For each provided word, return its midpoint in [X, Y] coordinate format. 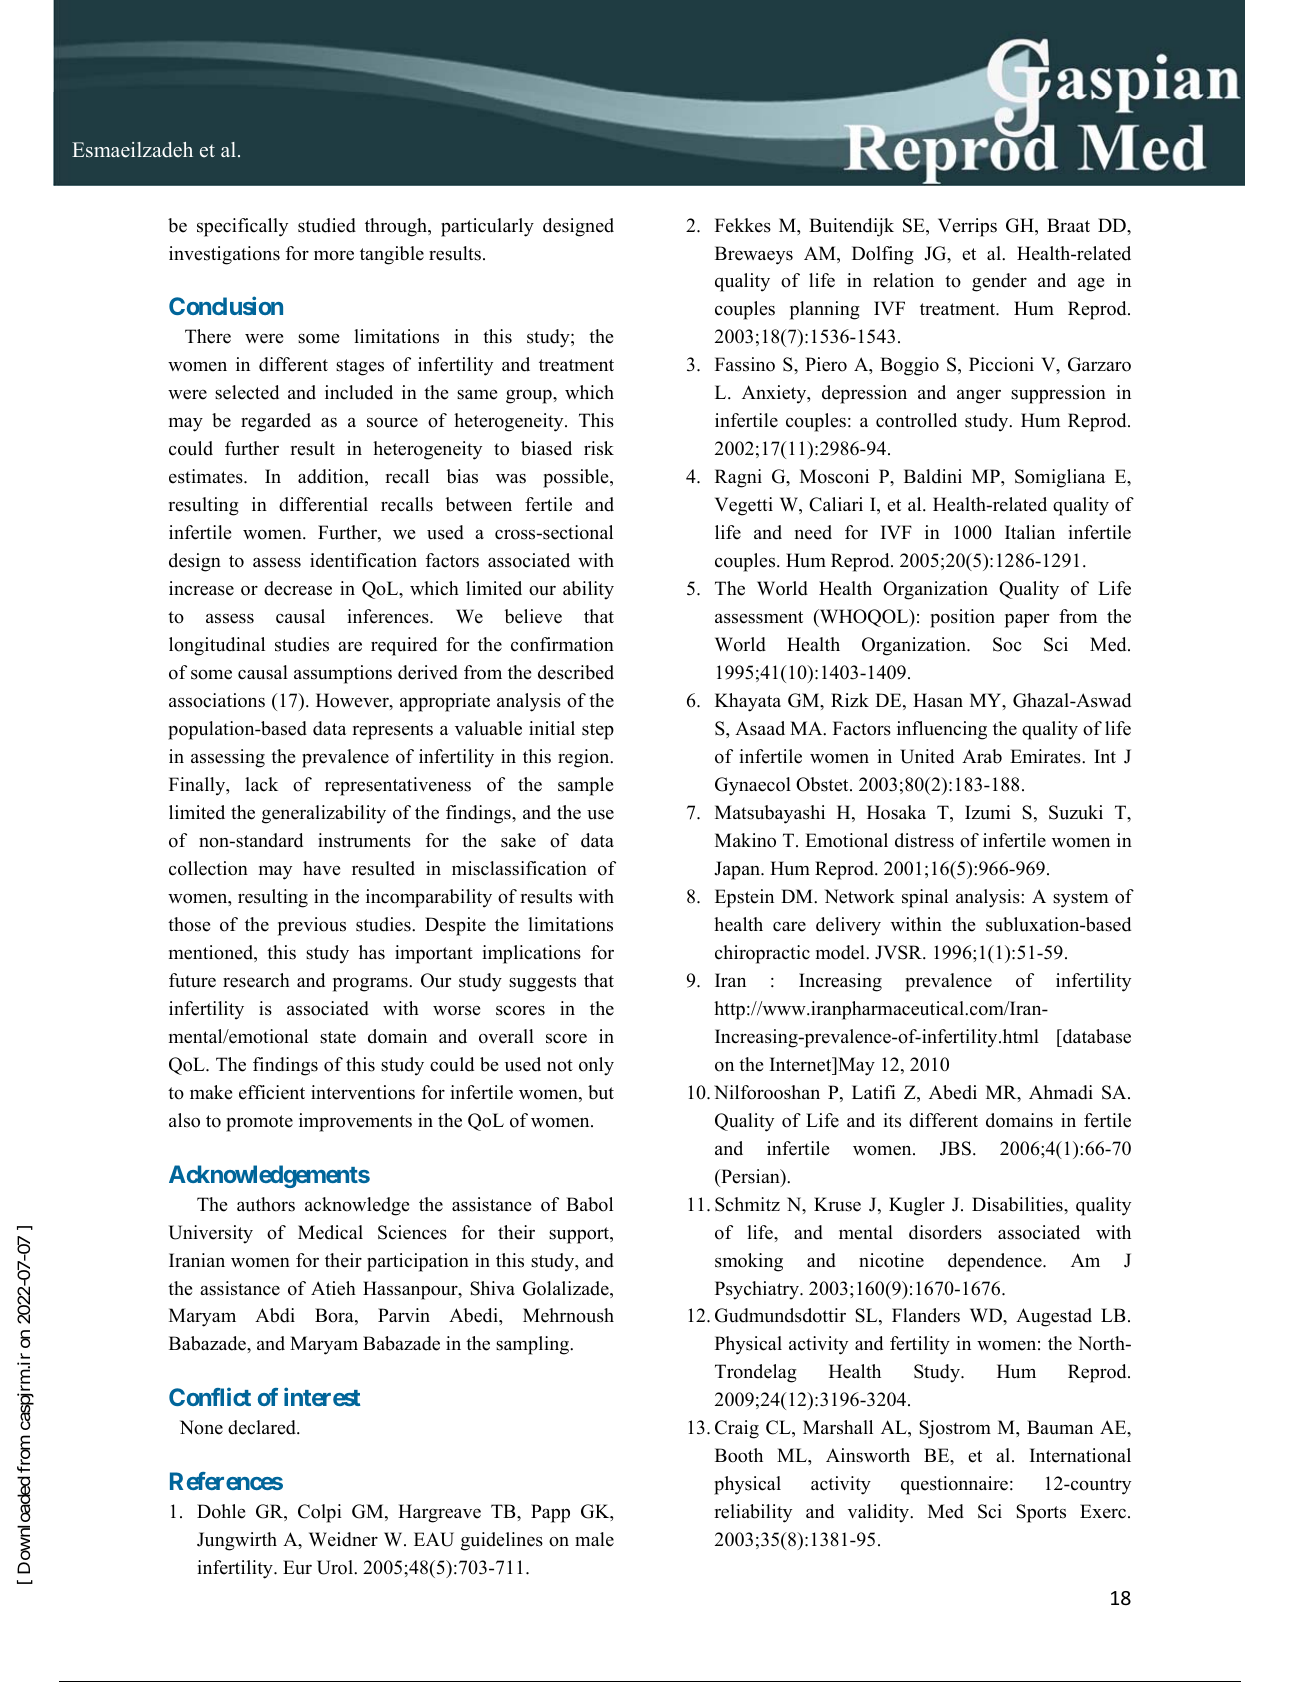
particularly [487, 227]
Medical [330, 1232]
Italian [1030, 532]
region [585, 758]
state [338, 1037]
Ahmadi [1061, 1092]
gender [999, 282]
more [334, 255]
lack [261, 784]
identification [363, 560]
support [580, 1235]
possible [577, 478]
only [596, 1066]
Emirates [1046, 756]
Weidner [343, 1539]
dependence [996, 1262]
